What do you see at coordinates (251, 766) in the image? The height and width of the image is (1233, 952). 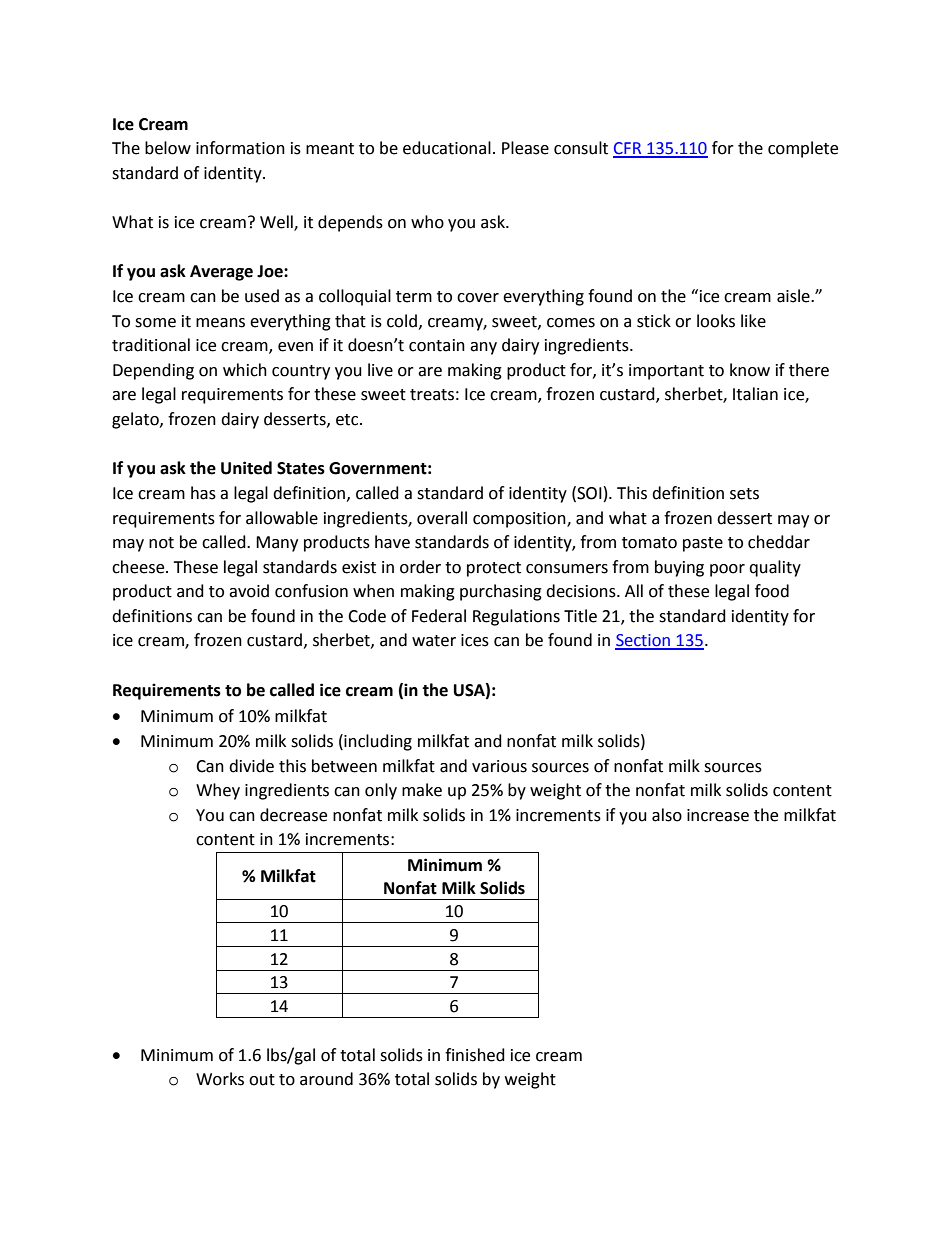 I see `divide` at bounding box center [251, 766].
